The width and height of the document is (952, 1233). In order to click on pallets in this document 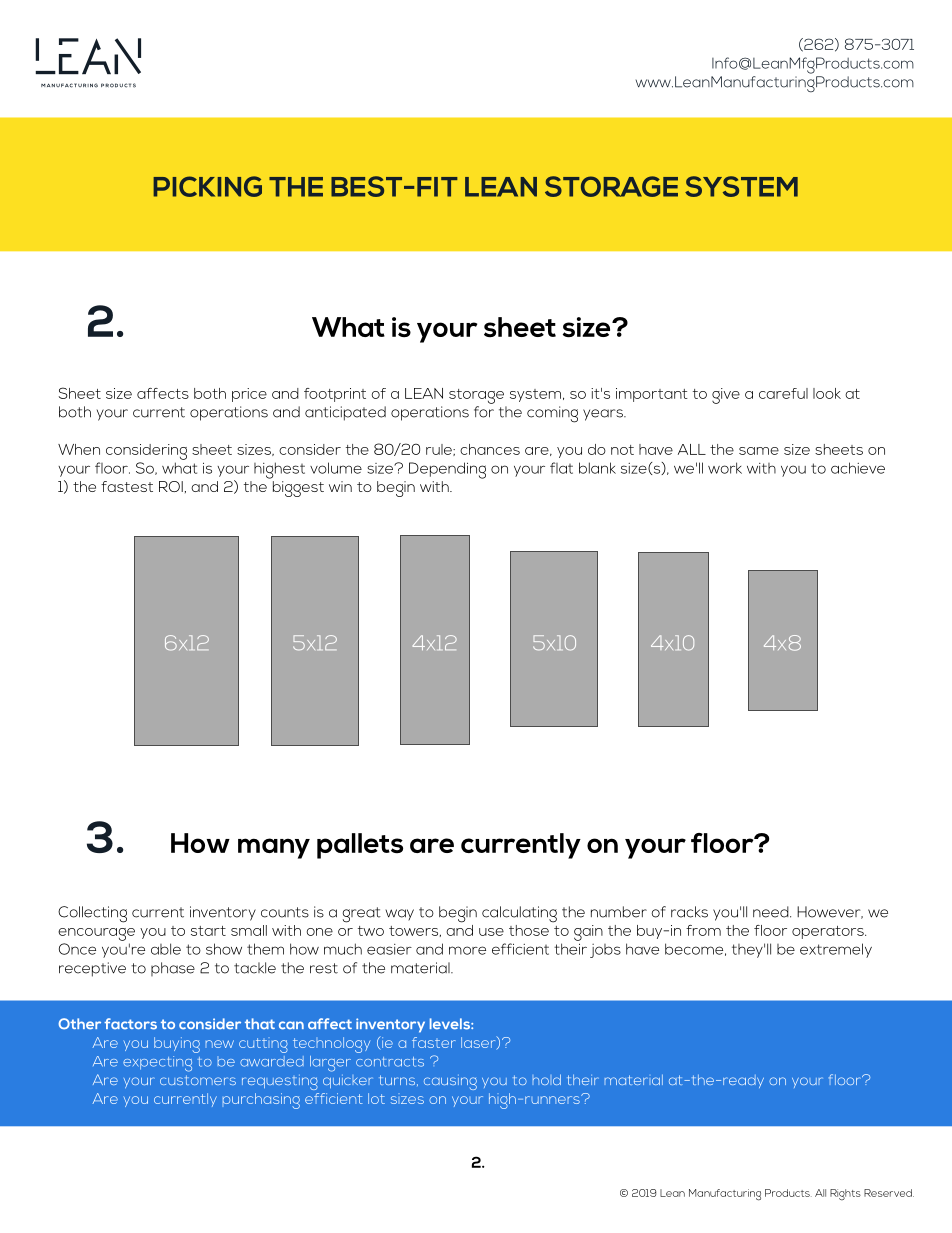, I will do `click(360, 846)`.
